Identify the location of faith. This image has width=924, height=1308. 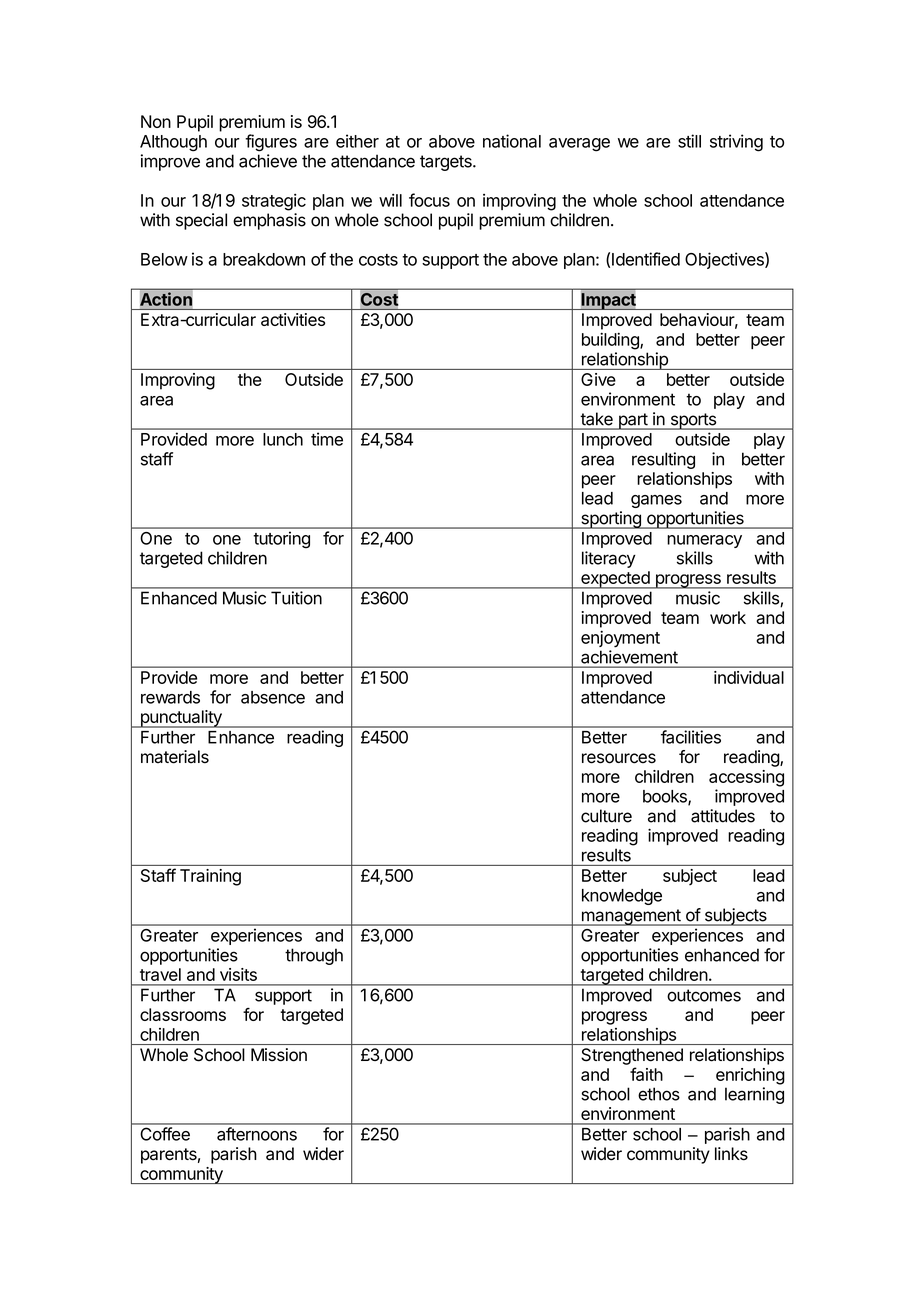
(646, 1074).
